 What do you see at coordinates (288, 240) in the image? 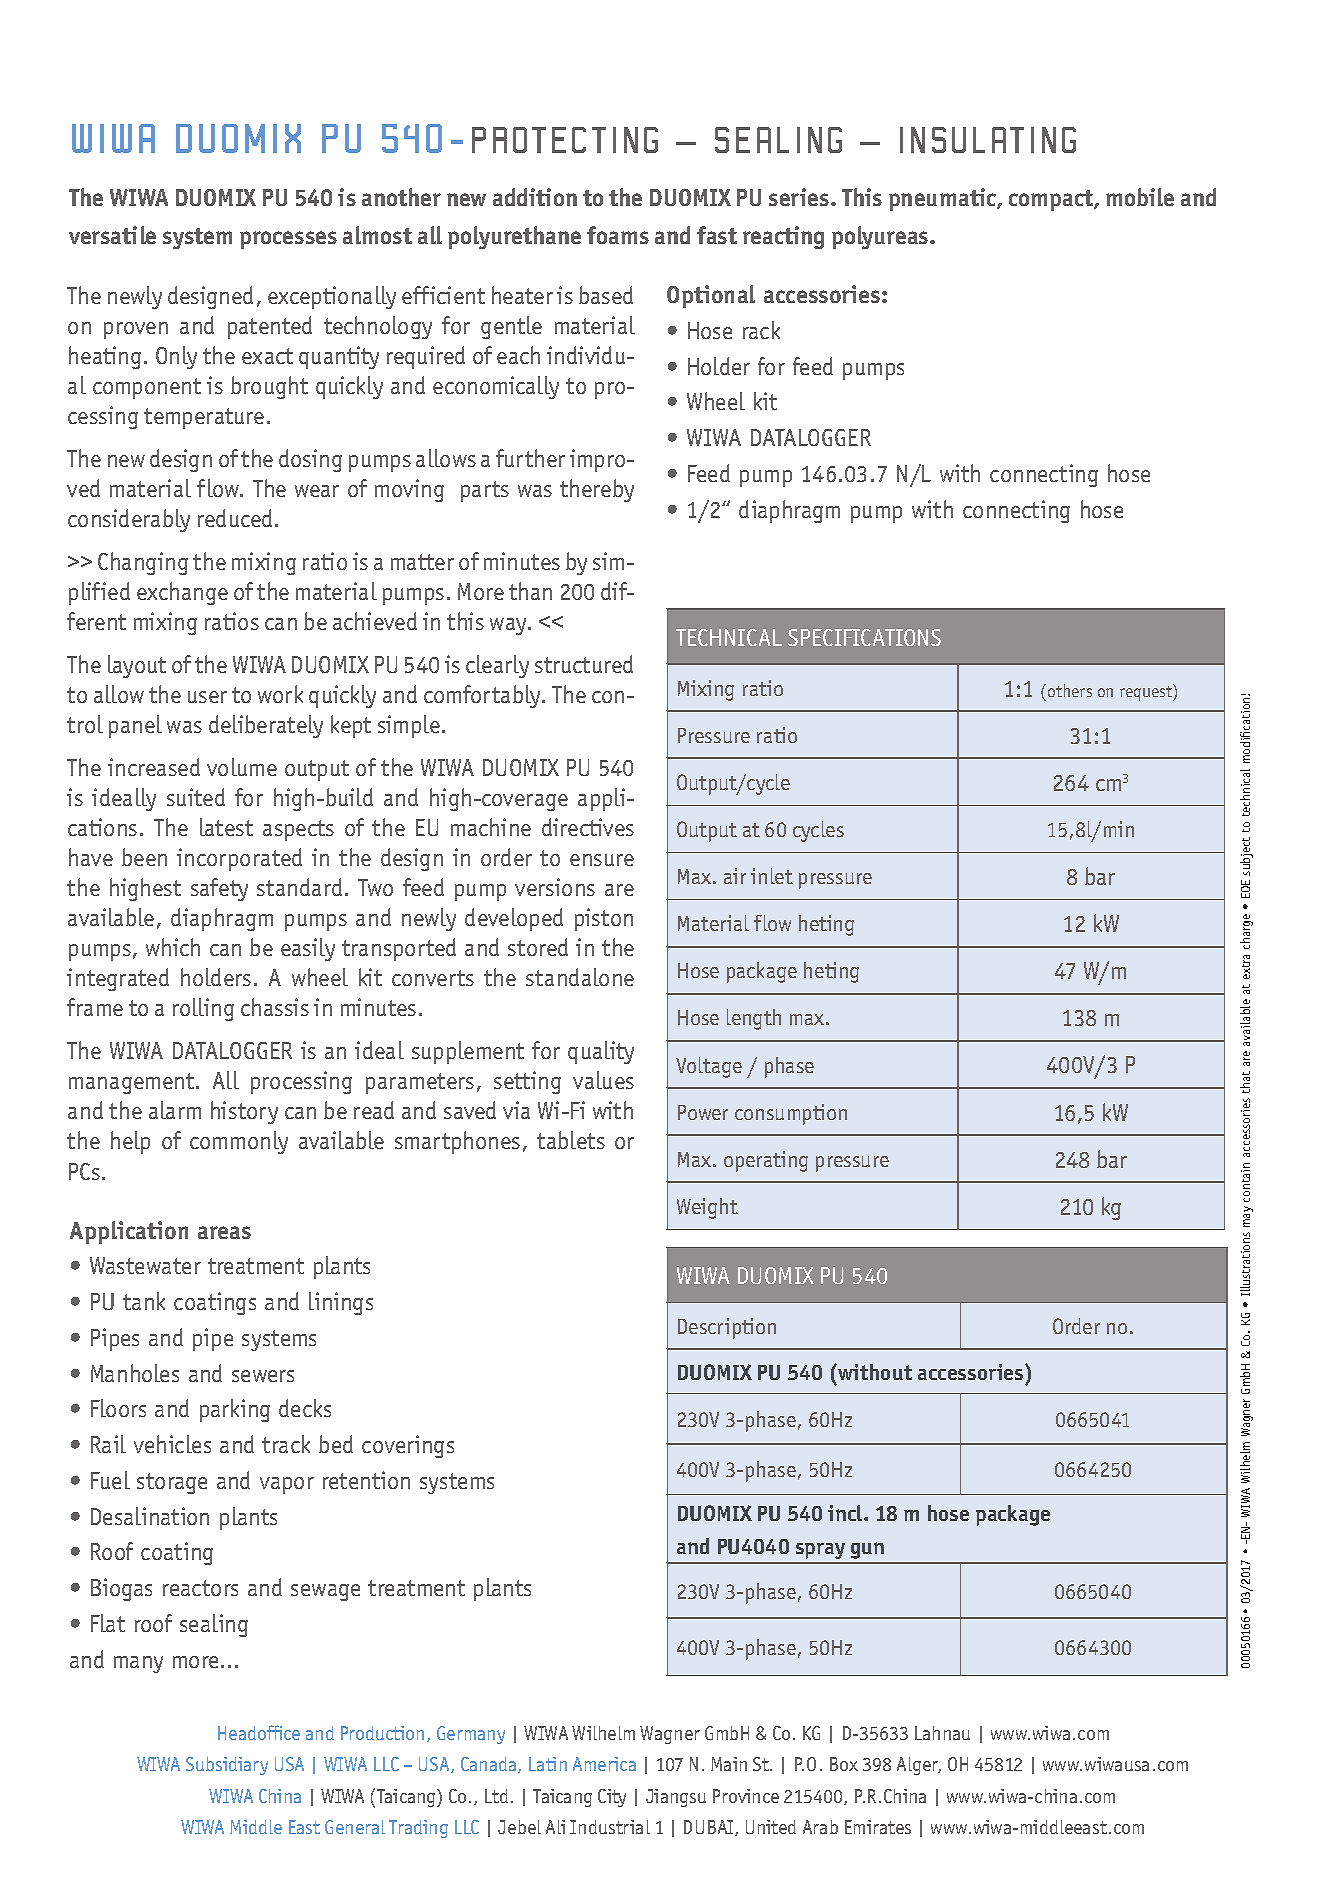
I see `processes` at bounding box center [288, 240].
